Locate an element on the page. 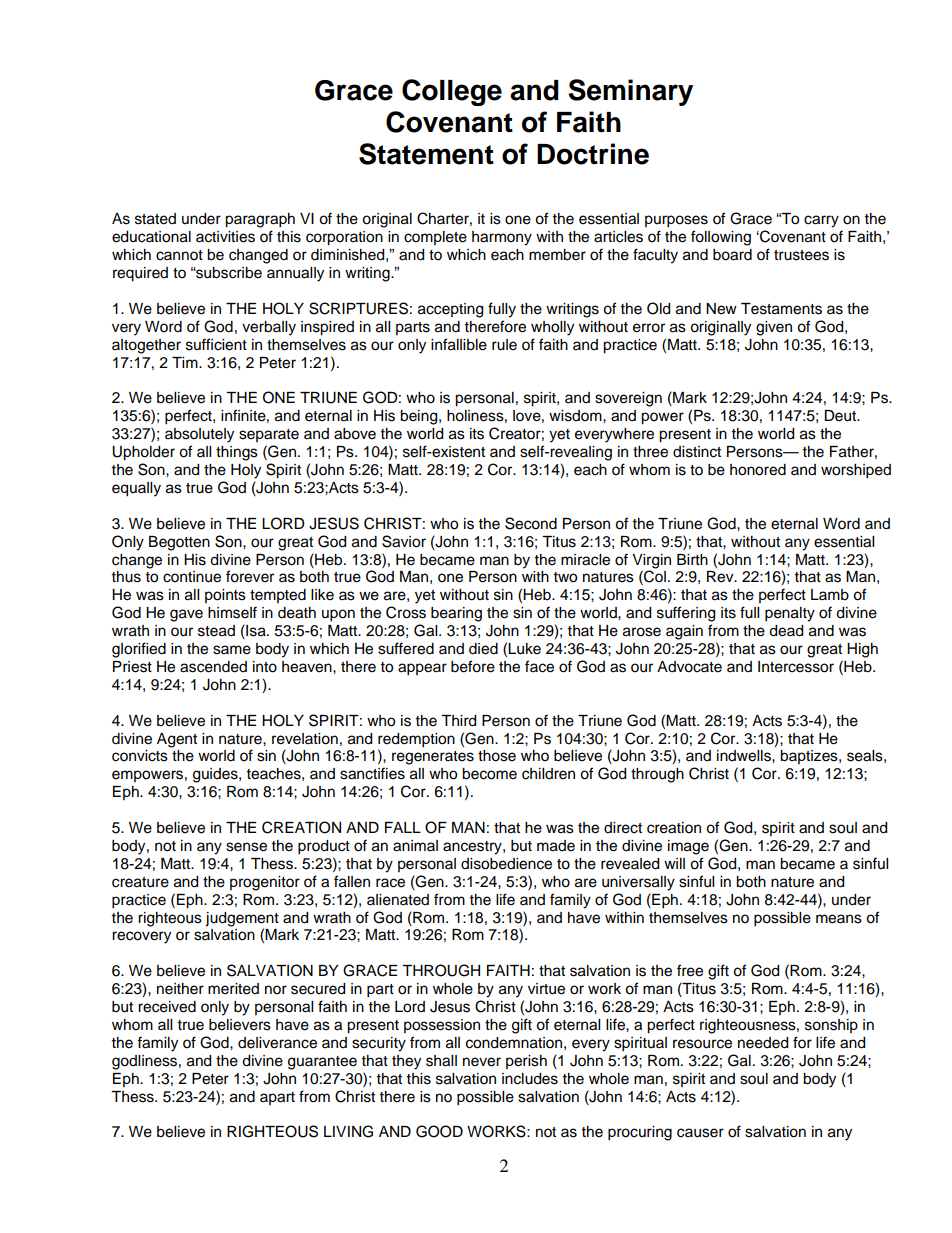 This page has width=952, height=1233. disobedience is located at coordinates (506, 864).
